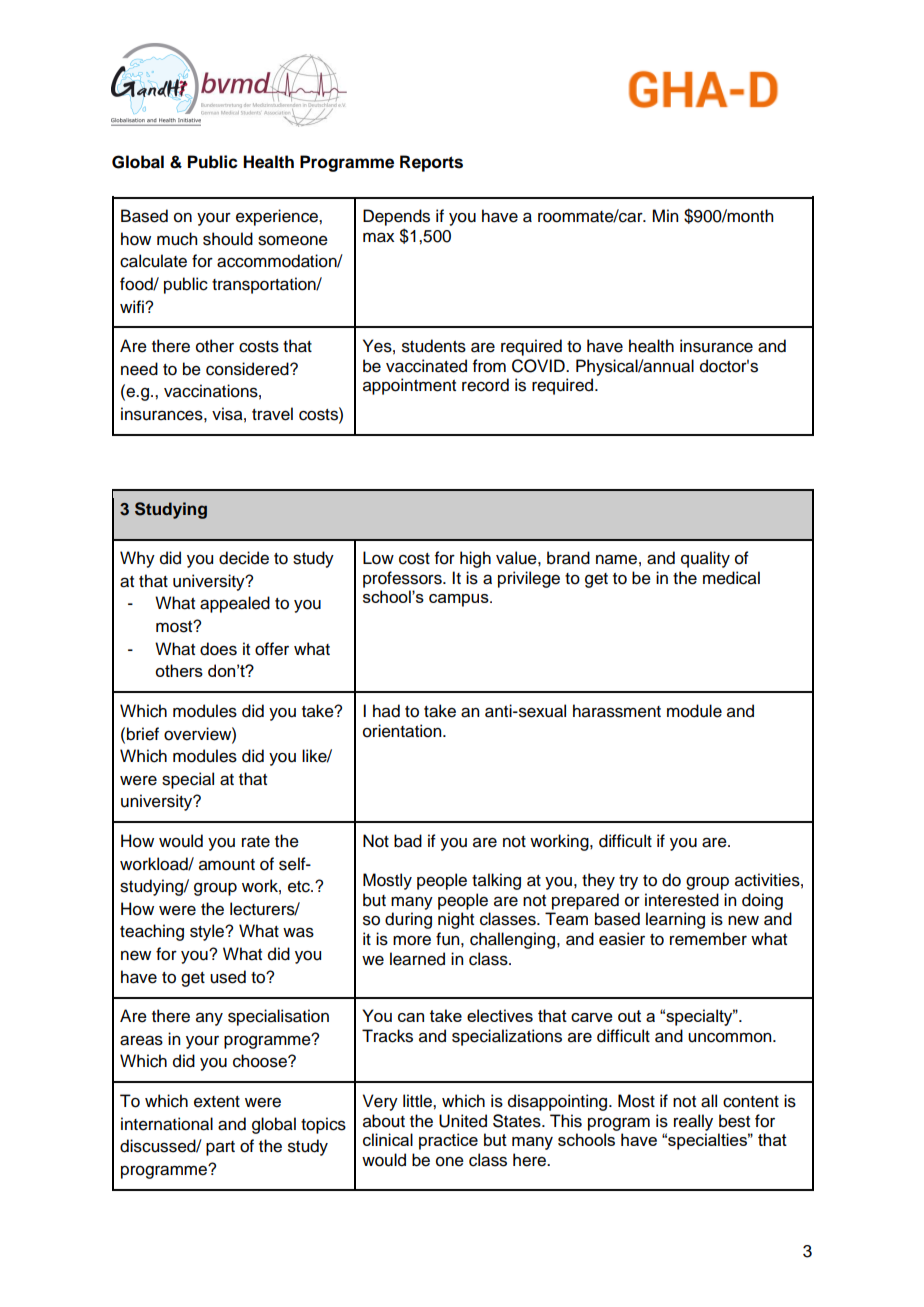 This screenshot has width=924, height=1307. What do you see at coordinates (217, 1102) in the screenshot?
I see `extent` at bounding box center [217, 1102].
